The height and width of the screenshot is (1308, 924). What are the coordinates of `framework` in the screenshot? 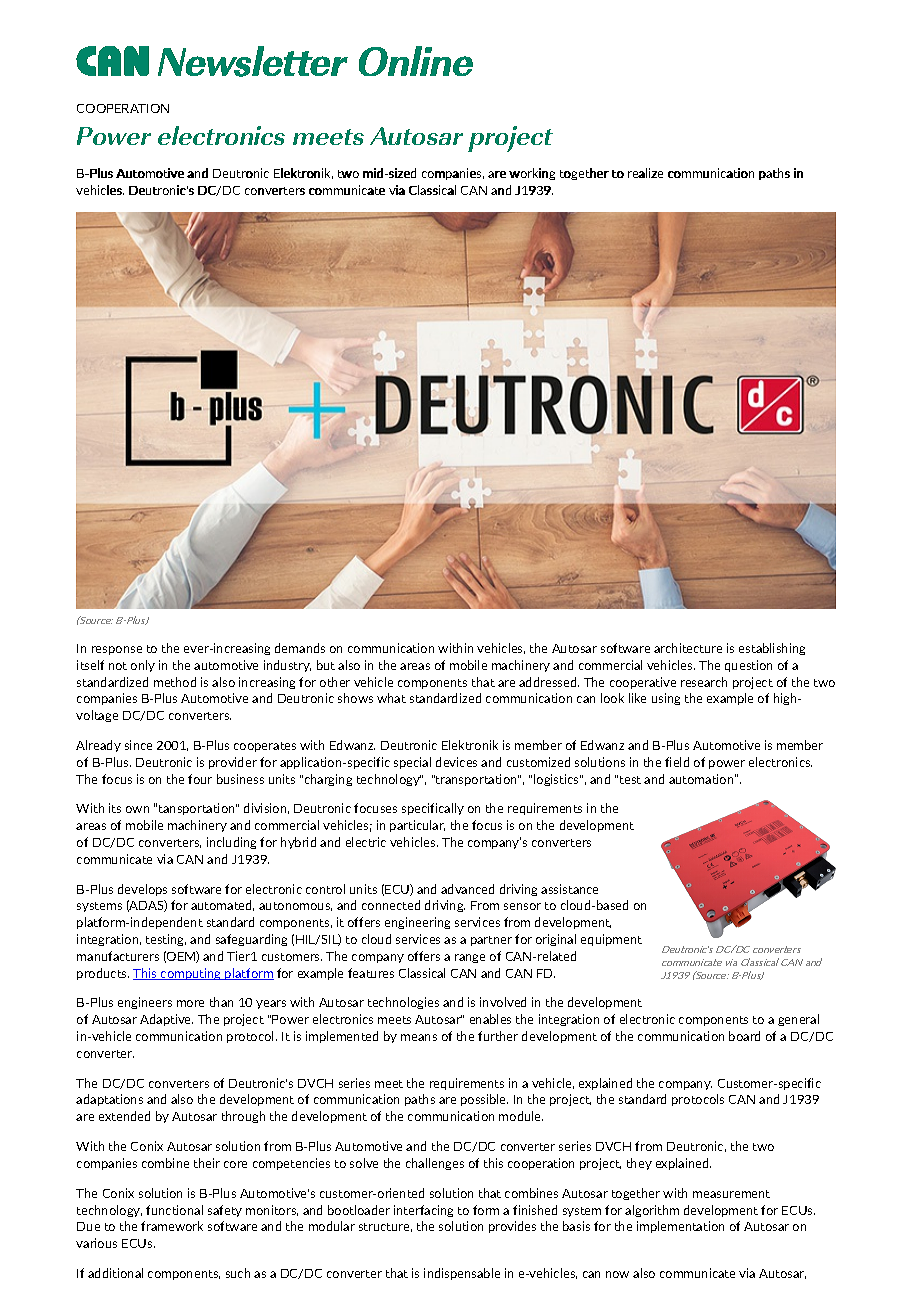 It's located at (172, 1226).
